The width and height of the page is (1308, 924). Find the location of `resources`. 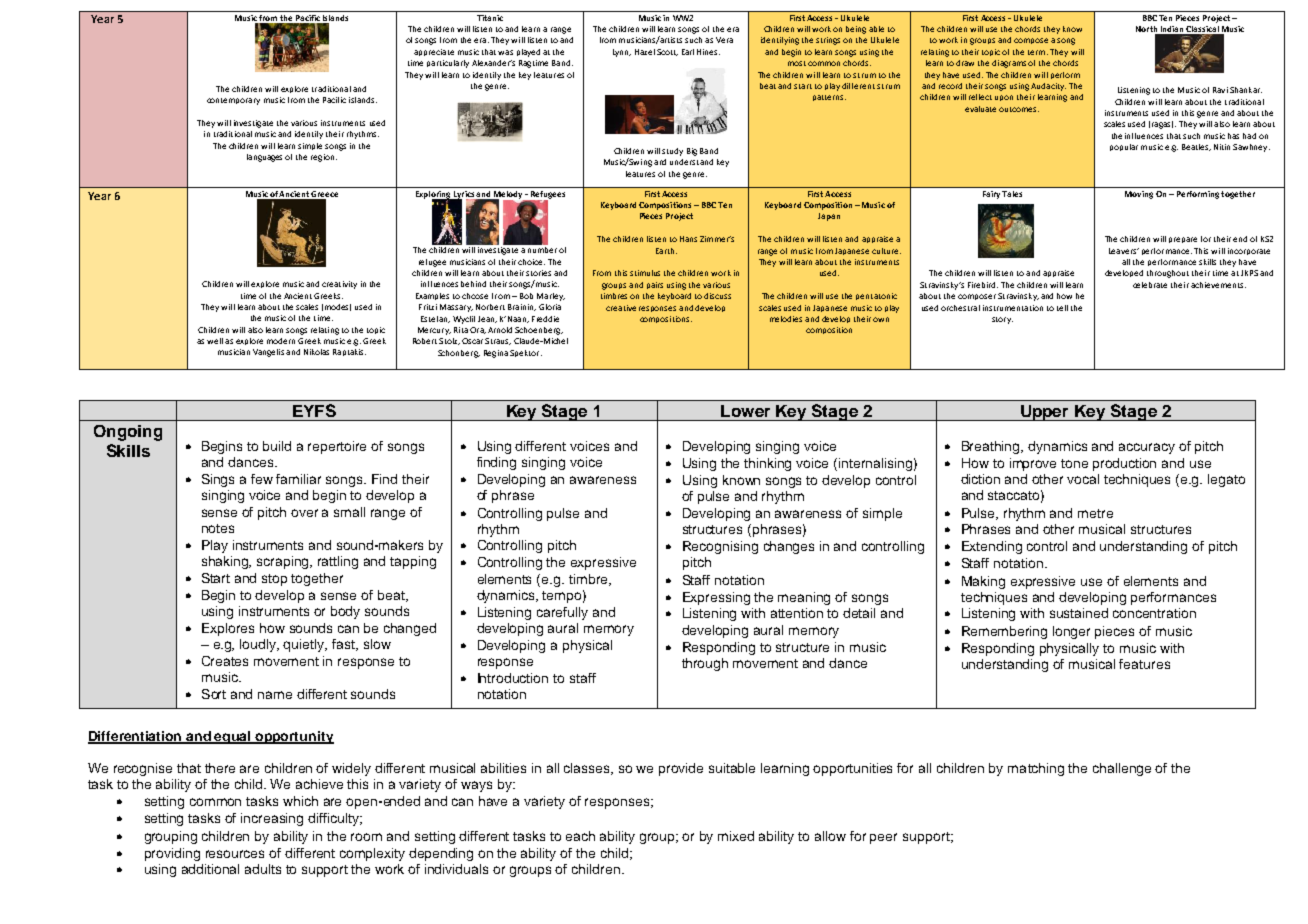

resources is located at coordinates (235, 854).
